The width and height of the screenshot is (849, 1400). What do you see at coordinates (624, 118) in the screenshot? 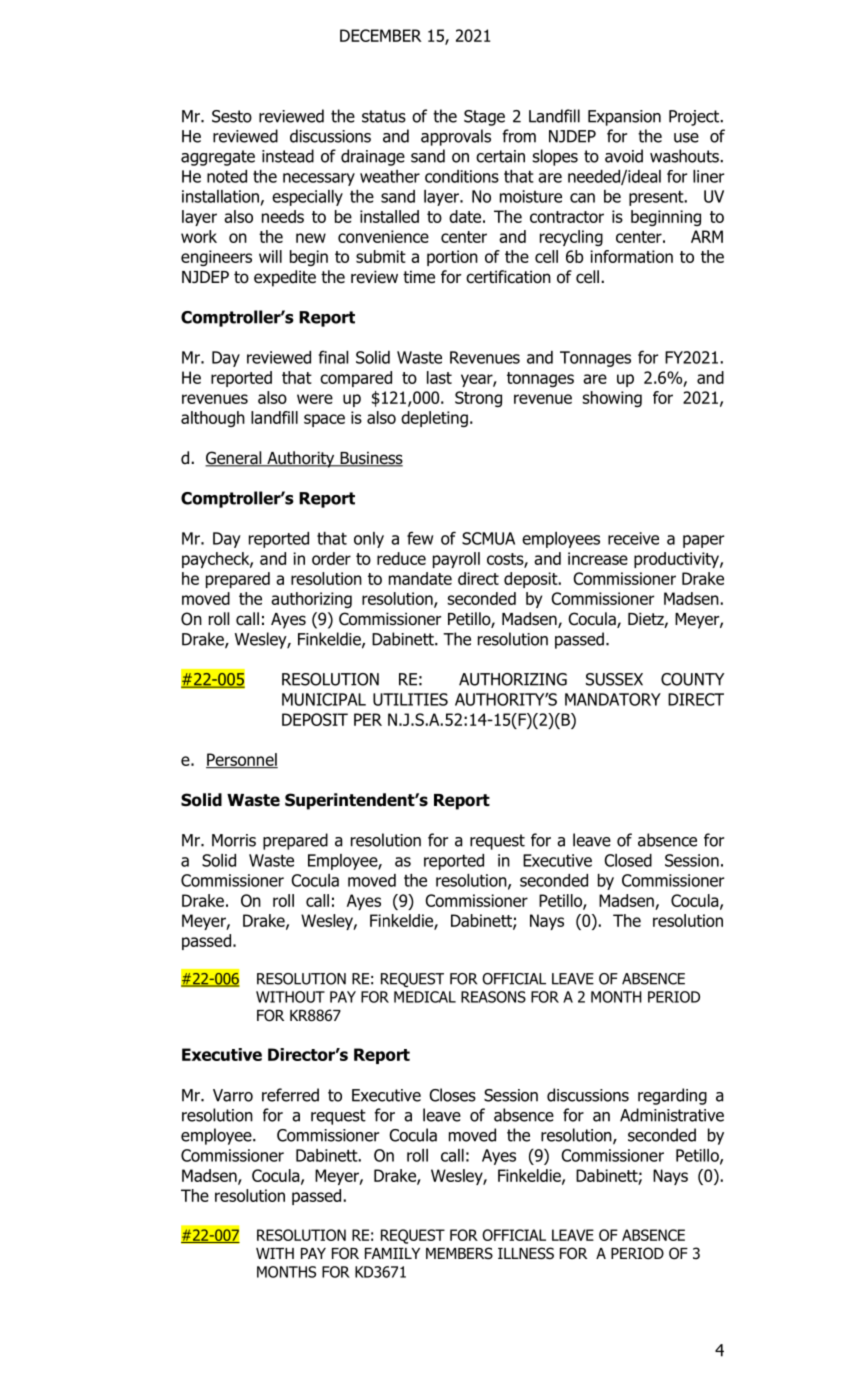
I see `Expansion` at bounding box center [624, 118].
